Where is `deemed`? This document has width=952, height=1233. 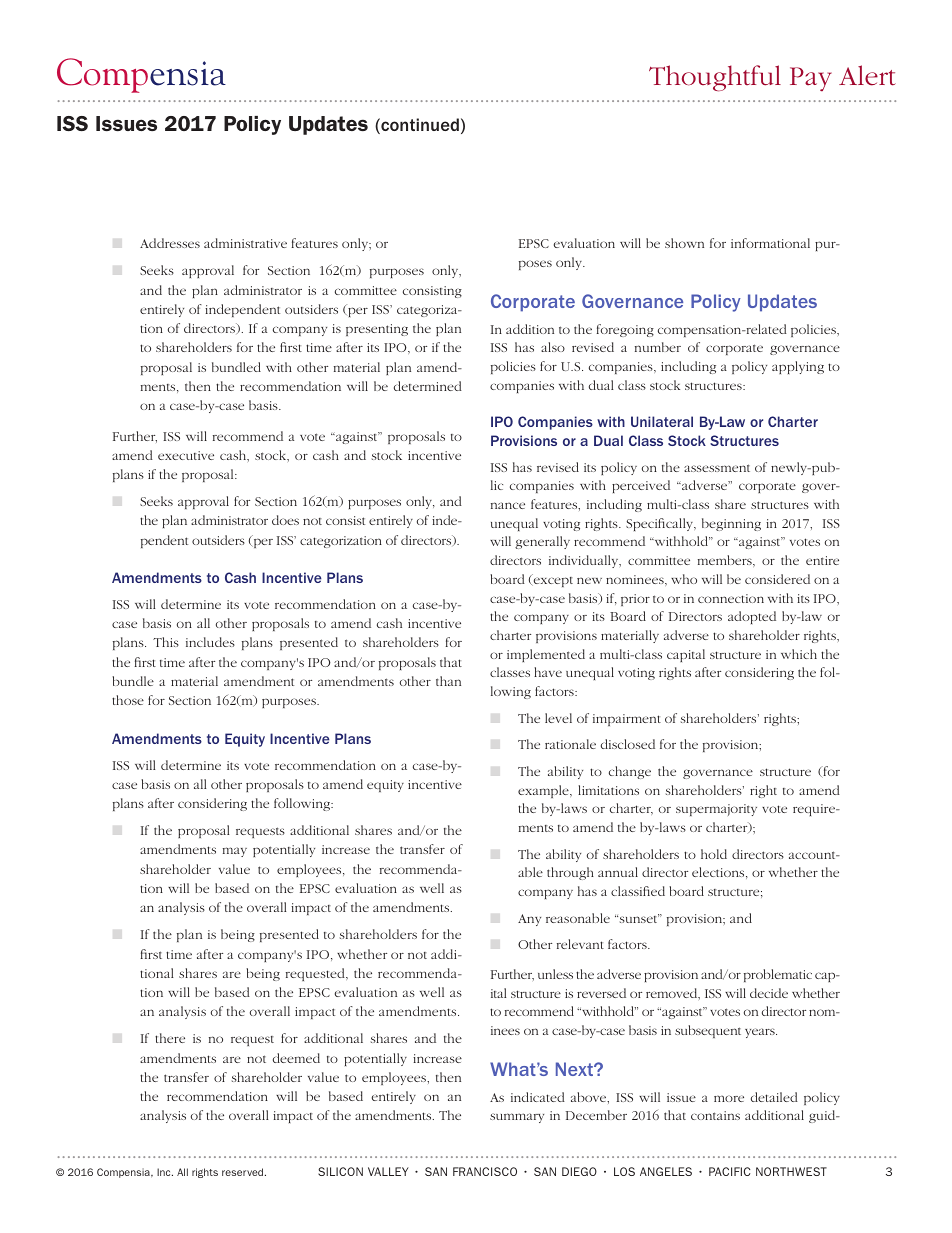 deemed is located at coordinates (296, 1058).
